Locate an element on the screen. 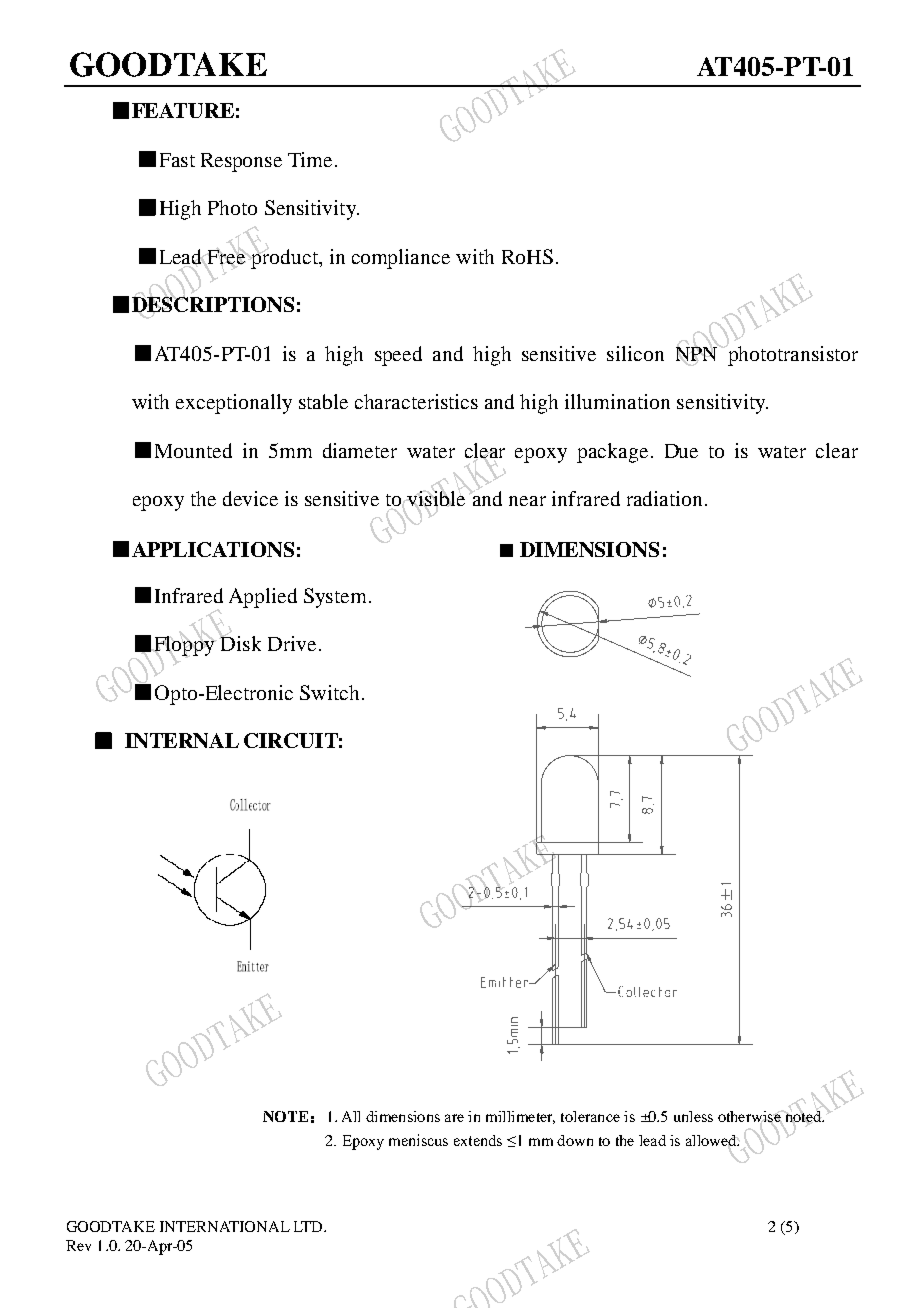  visible is located at coordinates (437, 498).
